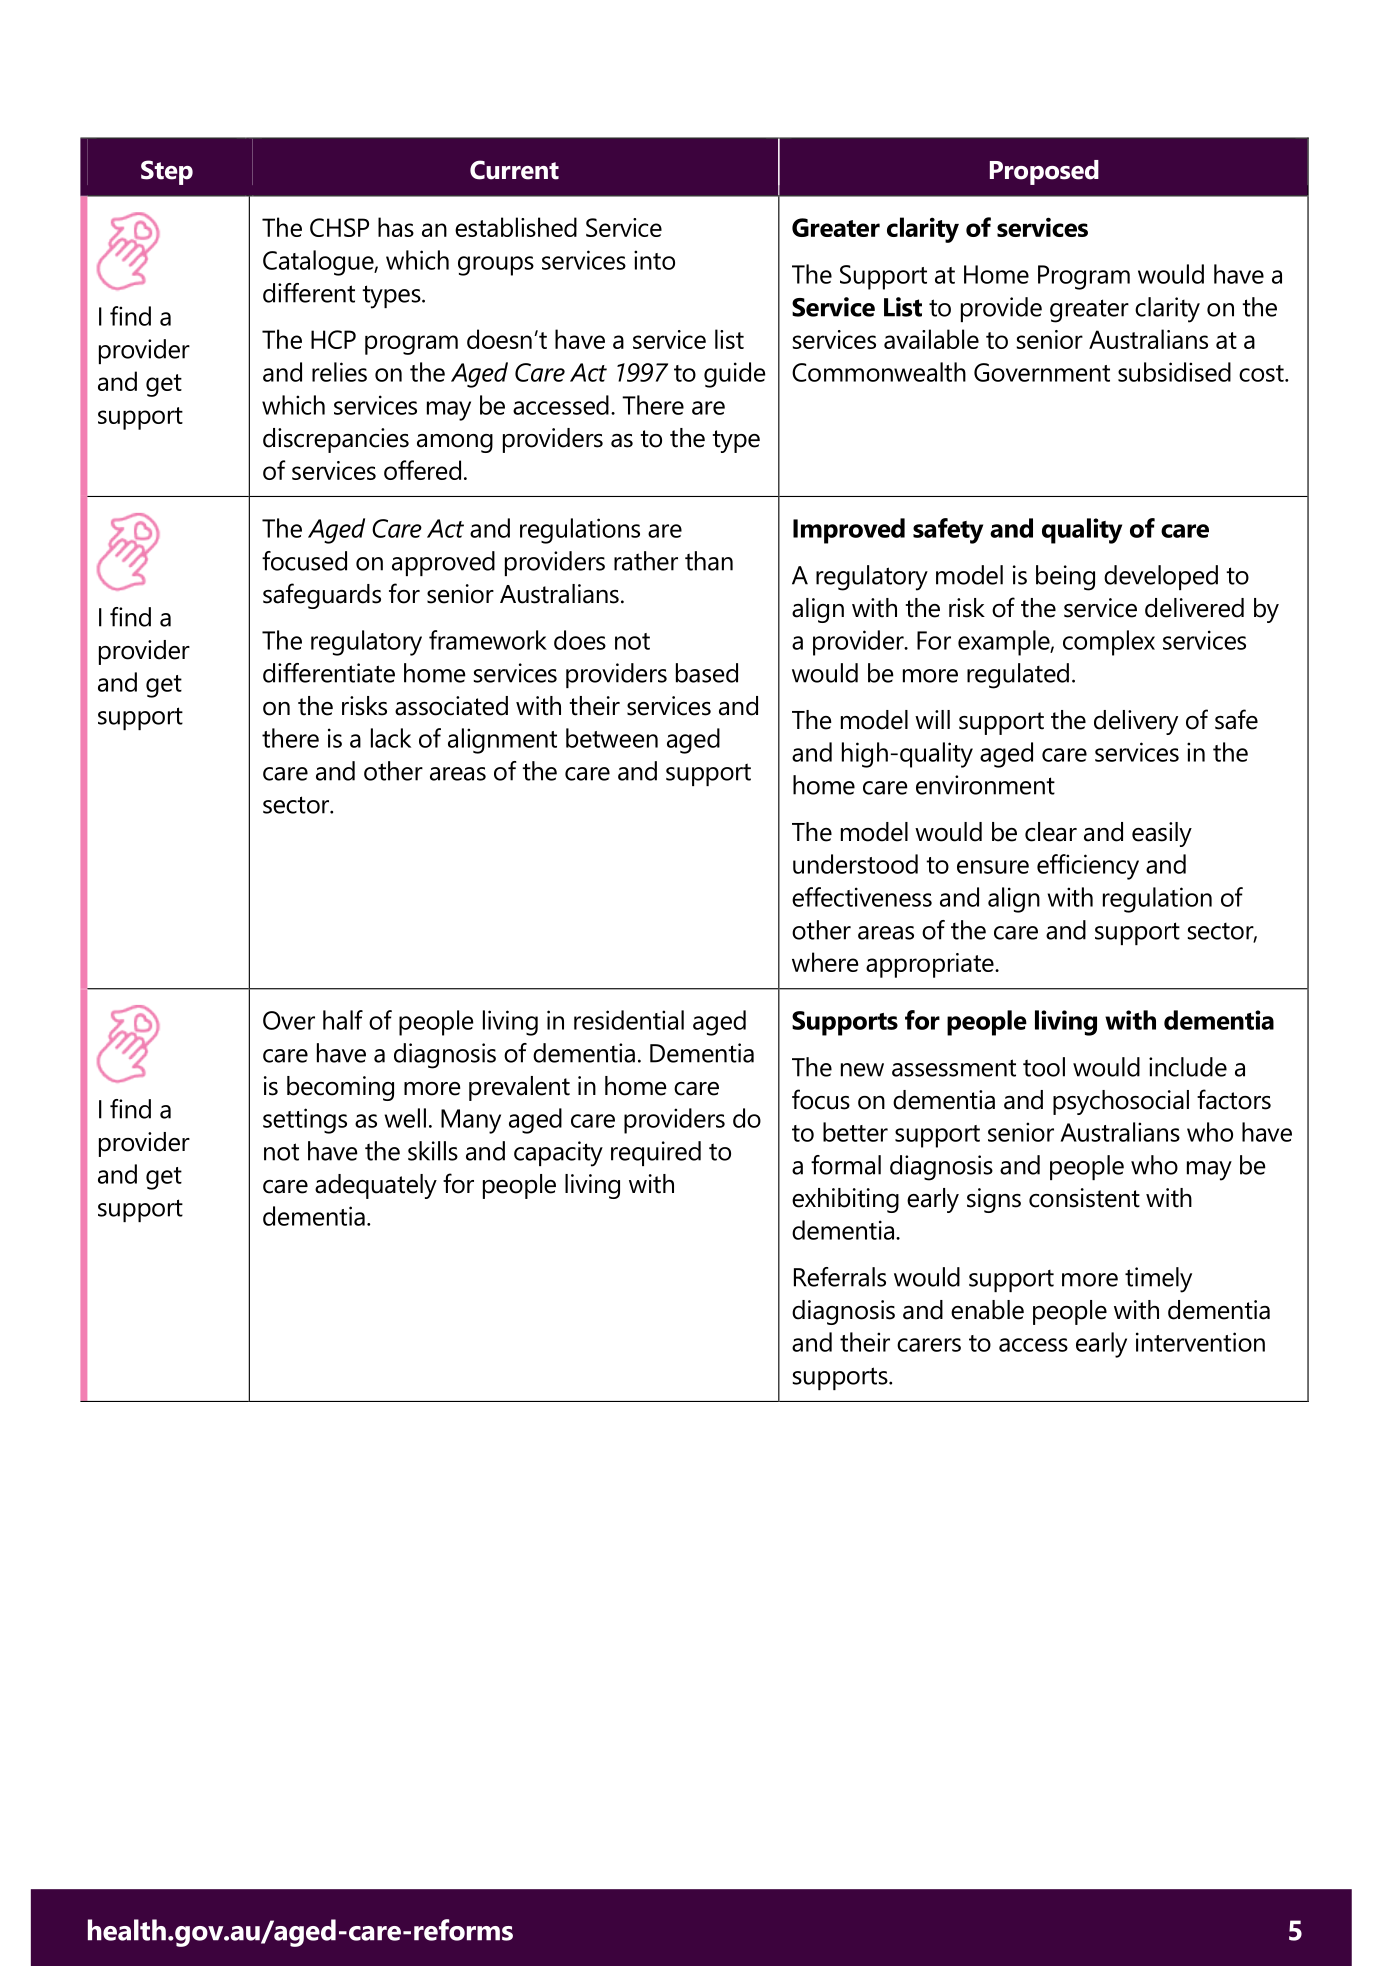 The width and height of the screenshot is (1389, 1966). Describe the element at coordinates (396, 227) in the screenshot. I see `has` at that location.
